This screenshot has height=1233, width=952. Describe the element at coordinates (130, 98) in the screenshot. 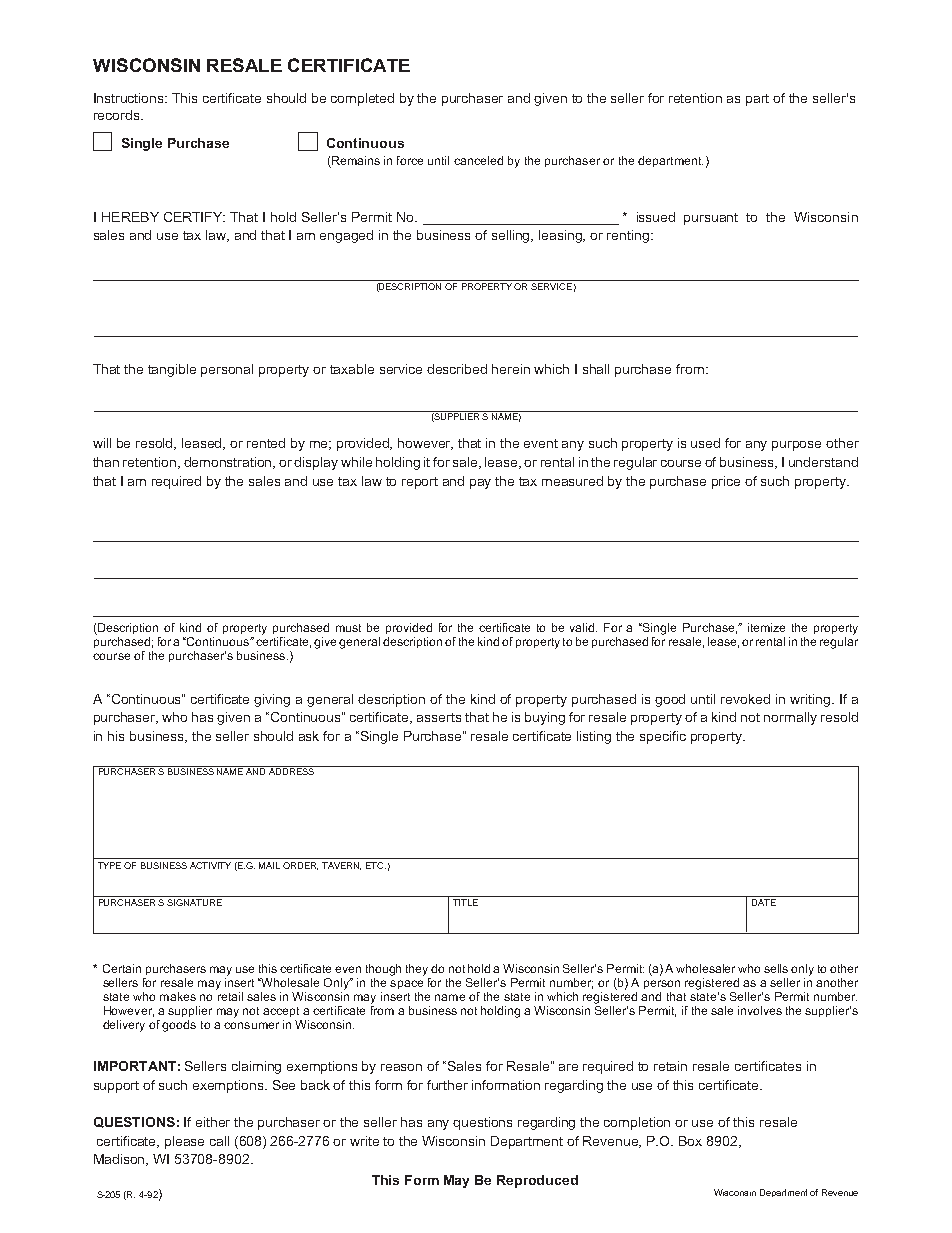

I see `Instructions` at that location.
